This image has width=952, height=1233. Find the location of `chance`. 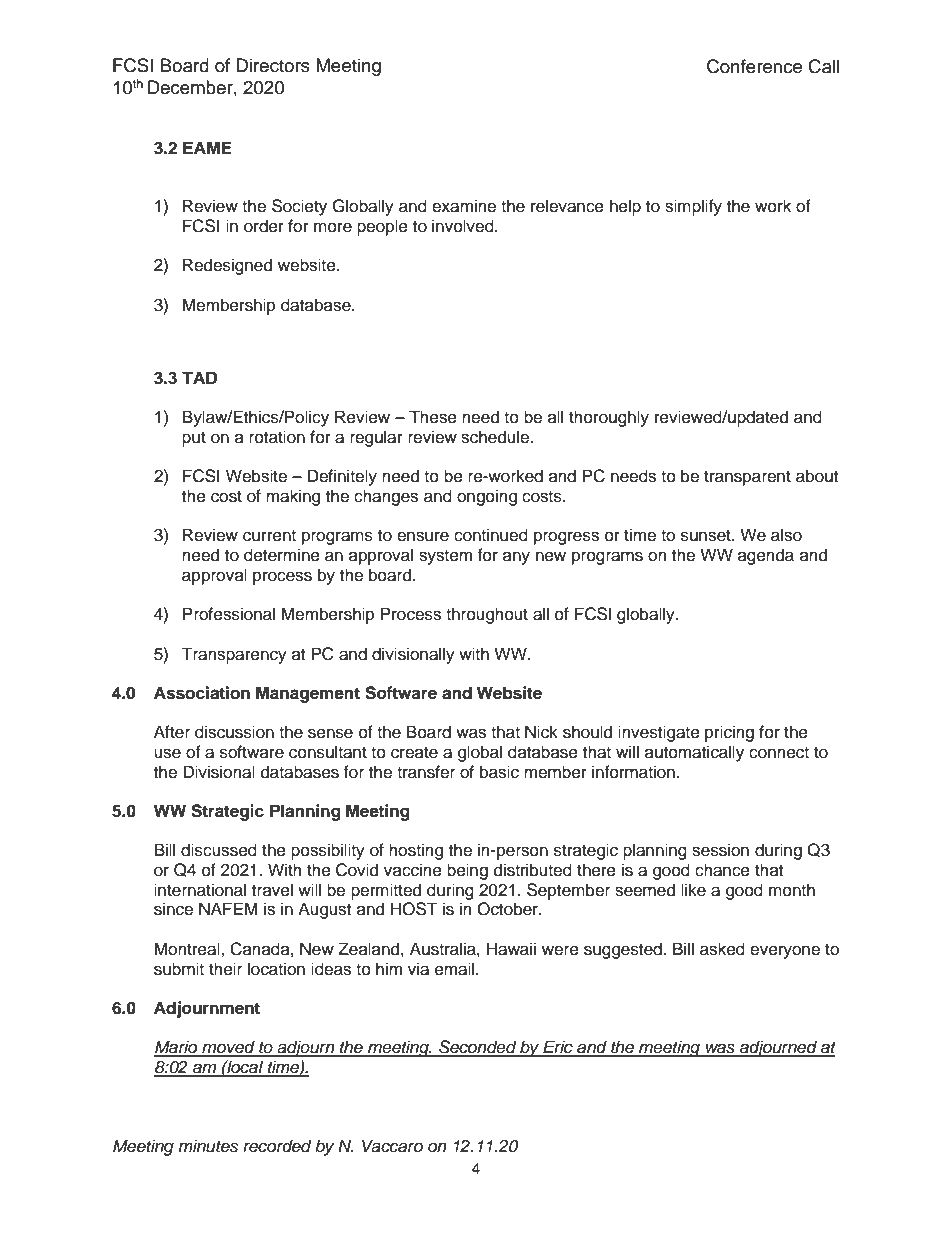

chance is located at coordinates (722, 870).
